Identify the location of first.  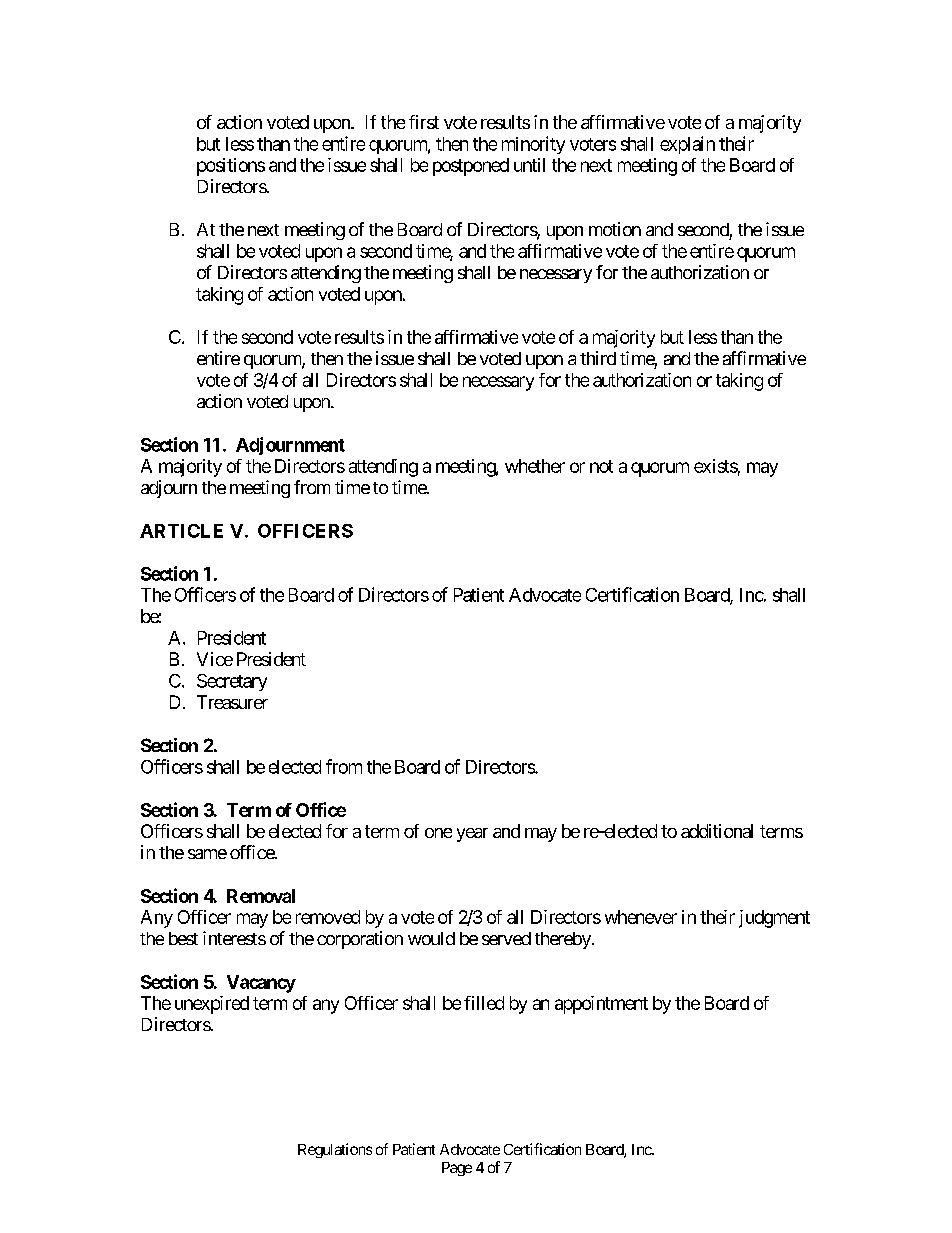
(424, 122).
